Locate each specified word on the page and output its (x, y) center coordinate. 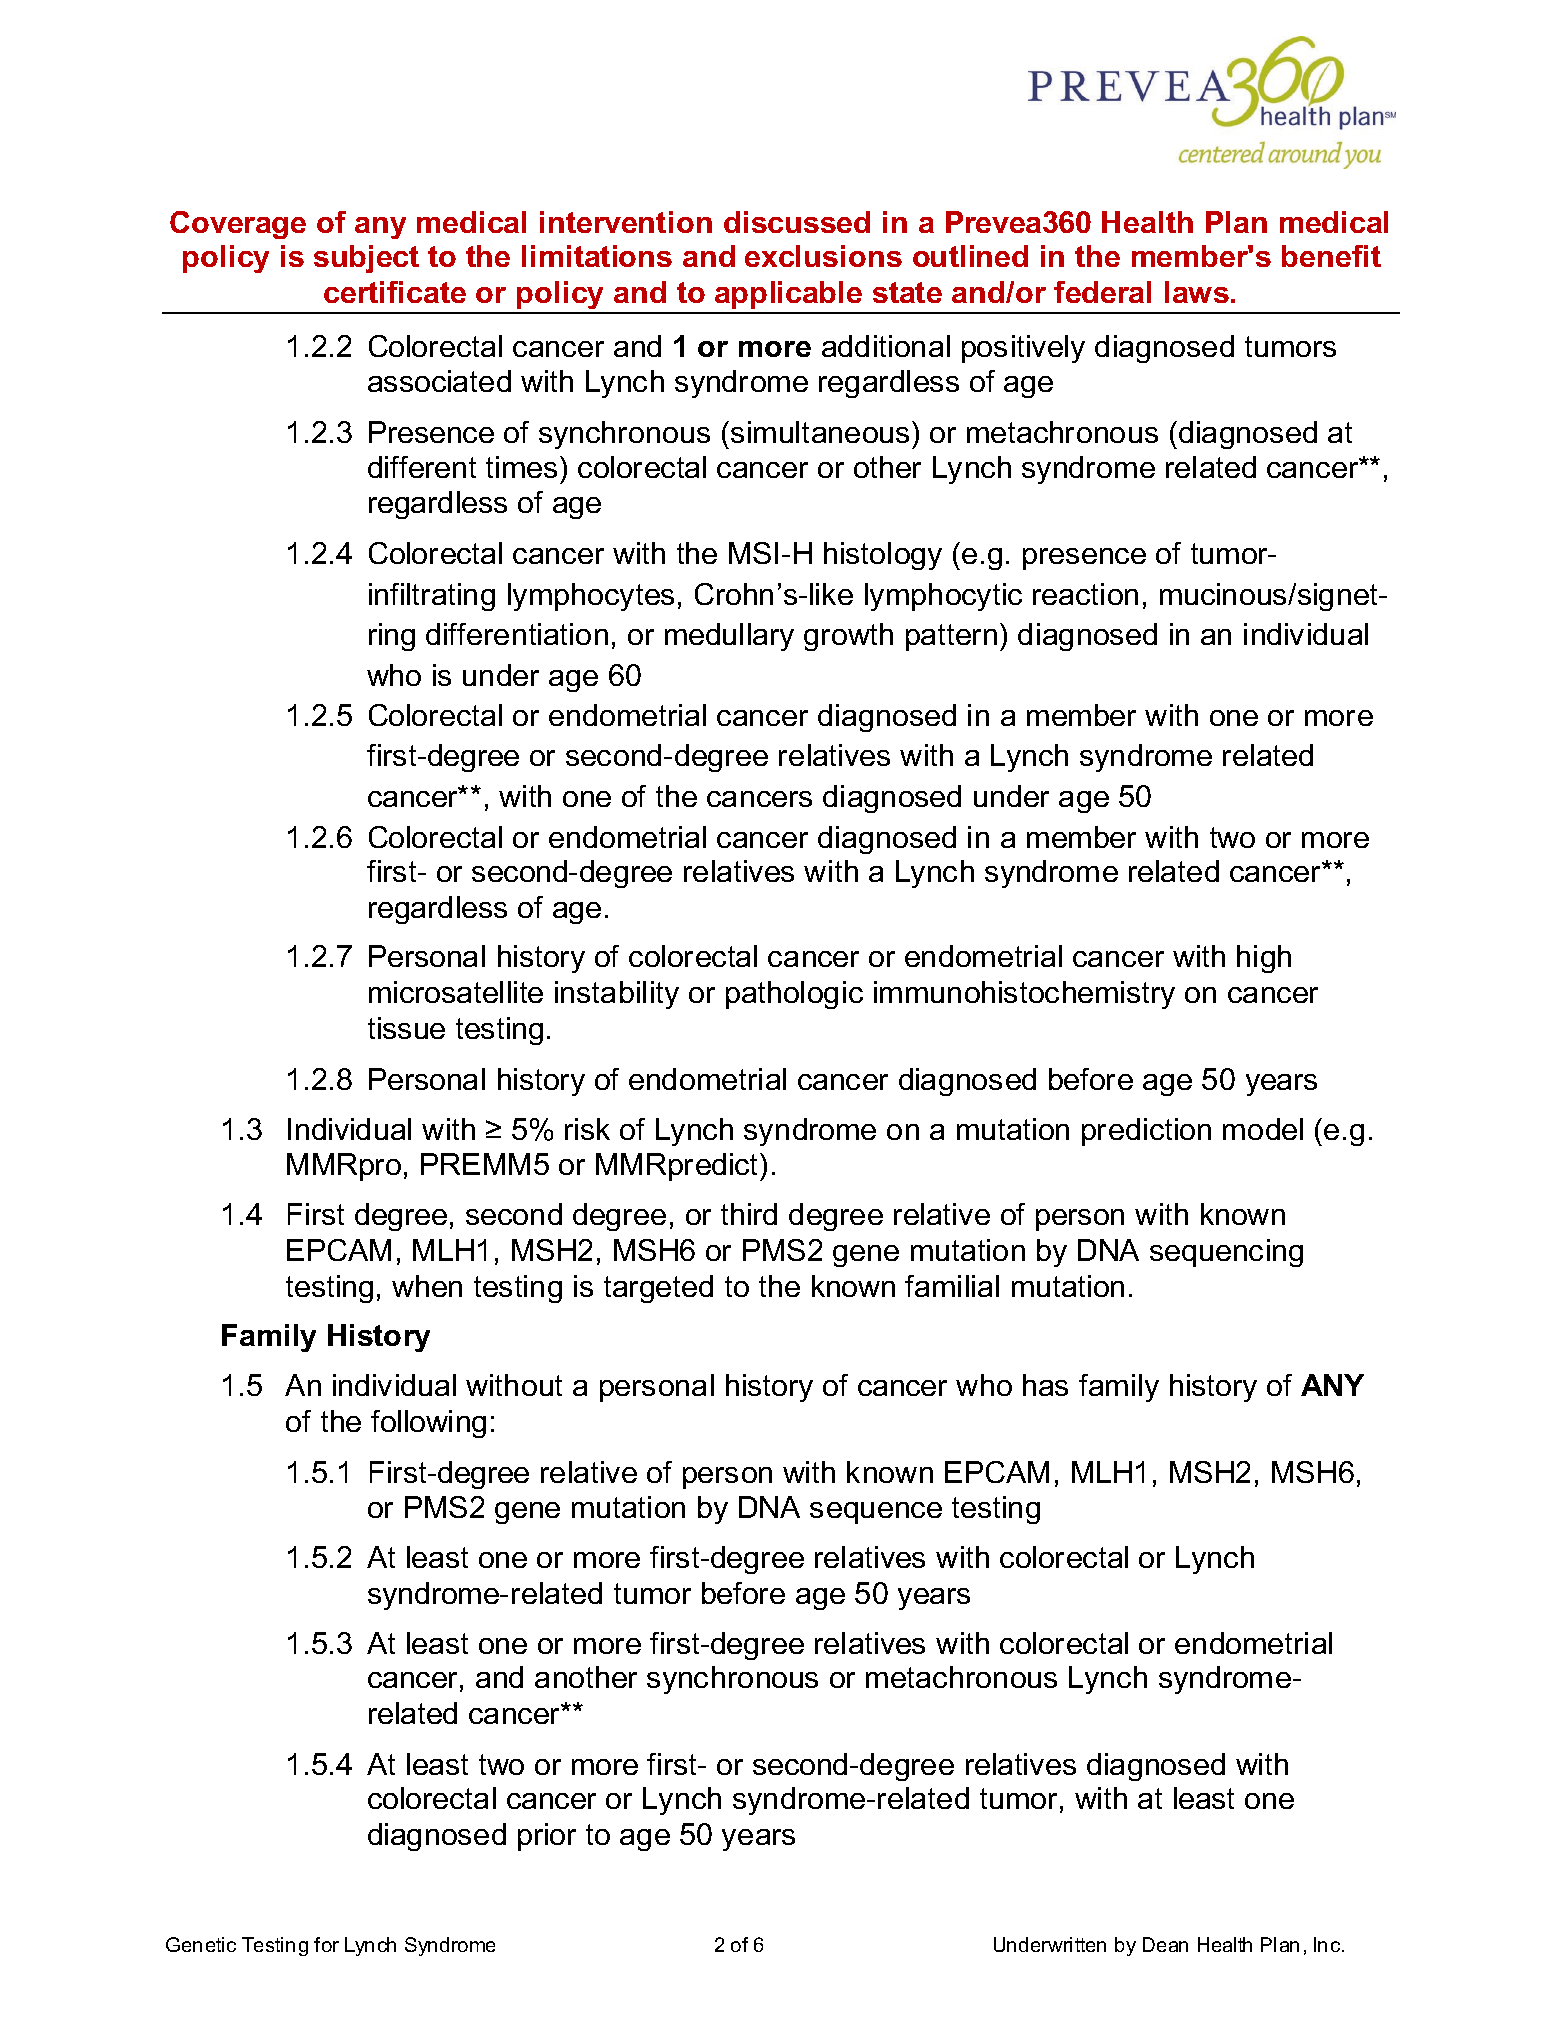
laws (1197, 292)
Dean (1165, 1944)
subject (366, 259)
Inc (1328, 1944)
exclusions (823, 256)
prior (547, 1837)
